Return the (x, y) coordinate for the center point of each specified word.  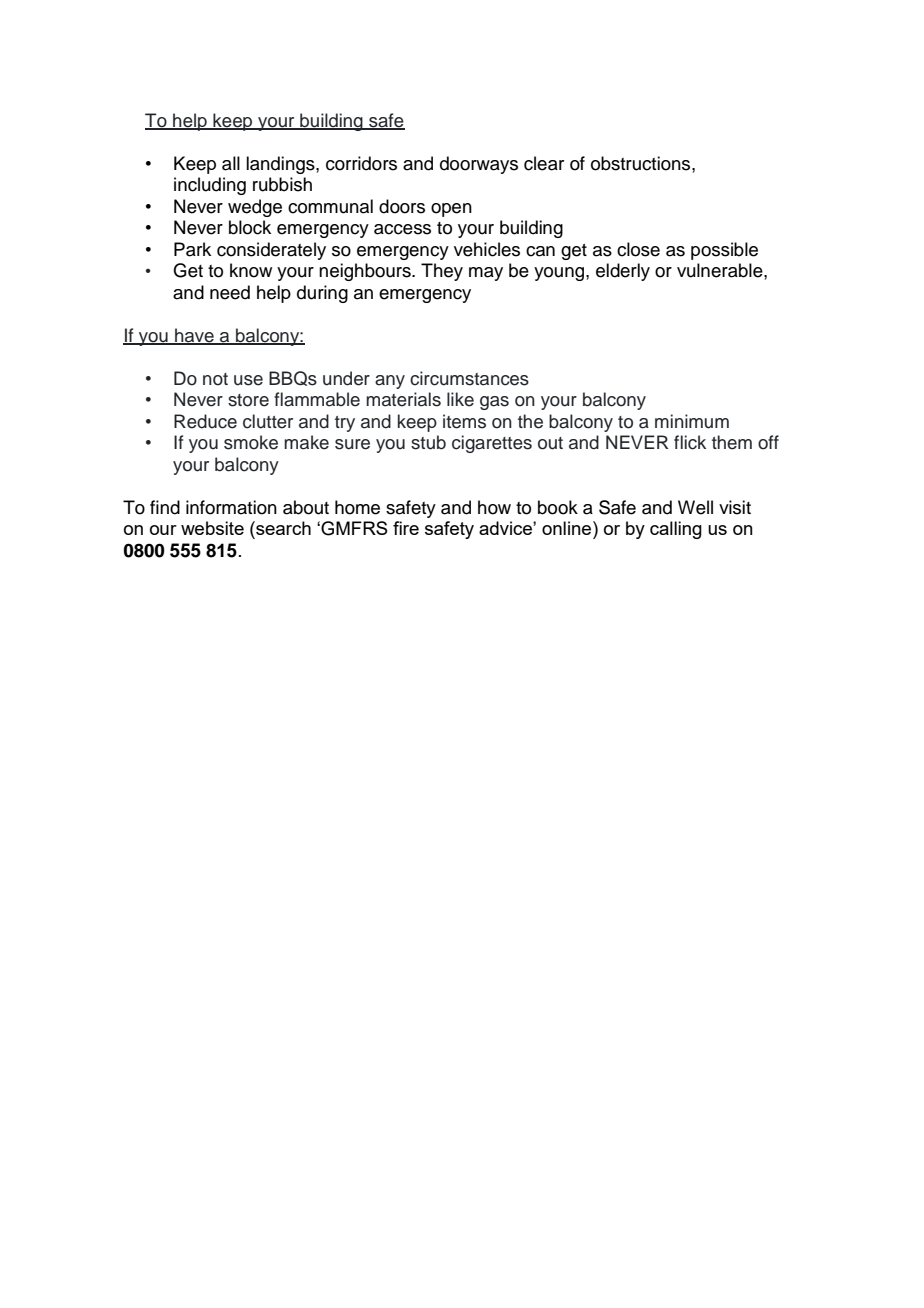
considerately (271, 251)
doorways (479, 165)
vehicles (487, 249)
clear (544, 163)
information (231, 507)
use (248, 380)
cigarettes (492, 444)
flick (690, 442)
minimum (692, 421)
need (230, 292)
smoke (251, 442)
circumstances (469, 378)
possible (724, 251)
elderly (623, 272)
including (210, 186)
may (486, 274)
